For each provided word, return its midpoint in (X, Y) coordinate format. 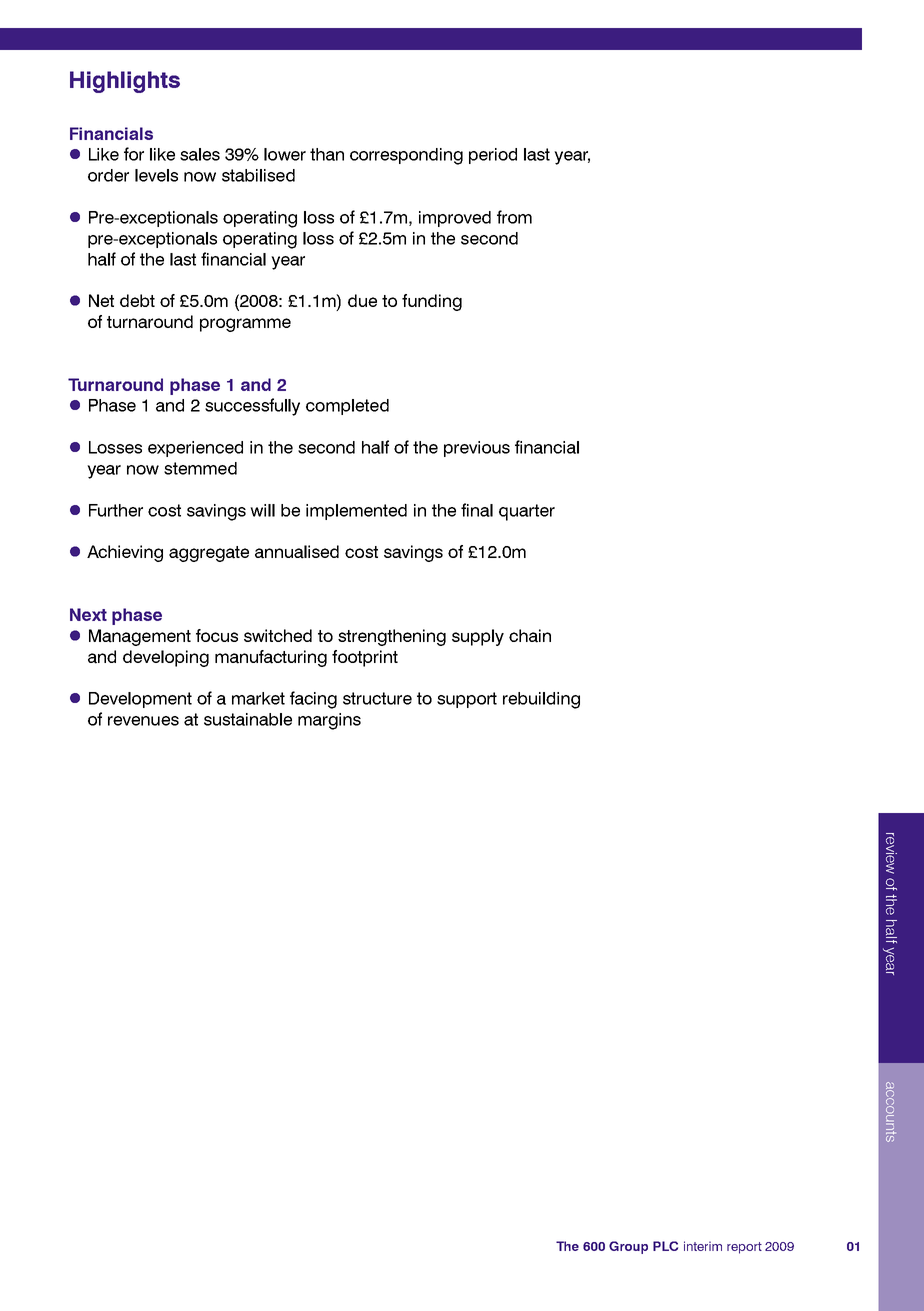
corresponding (406, 156)
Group (628, 1247)
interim (703, 1246)
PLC (665, 1246)
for (134, 154)
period (493, 156)
